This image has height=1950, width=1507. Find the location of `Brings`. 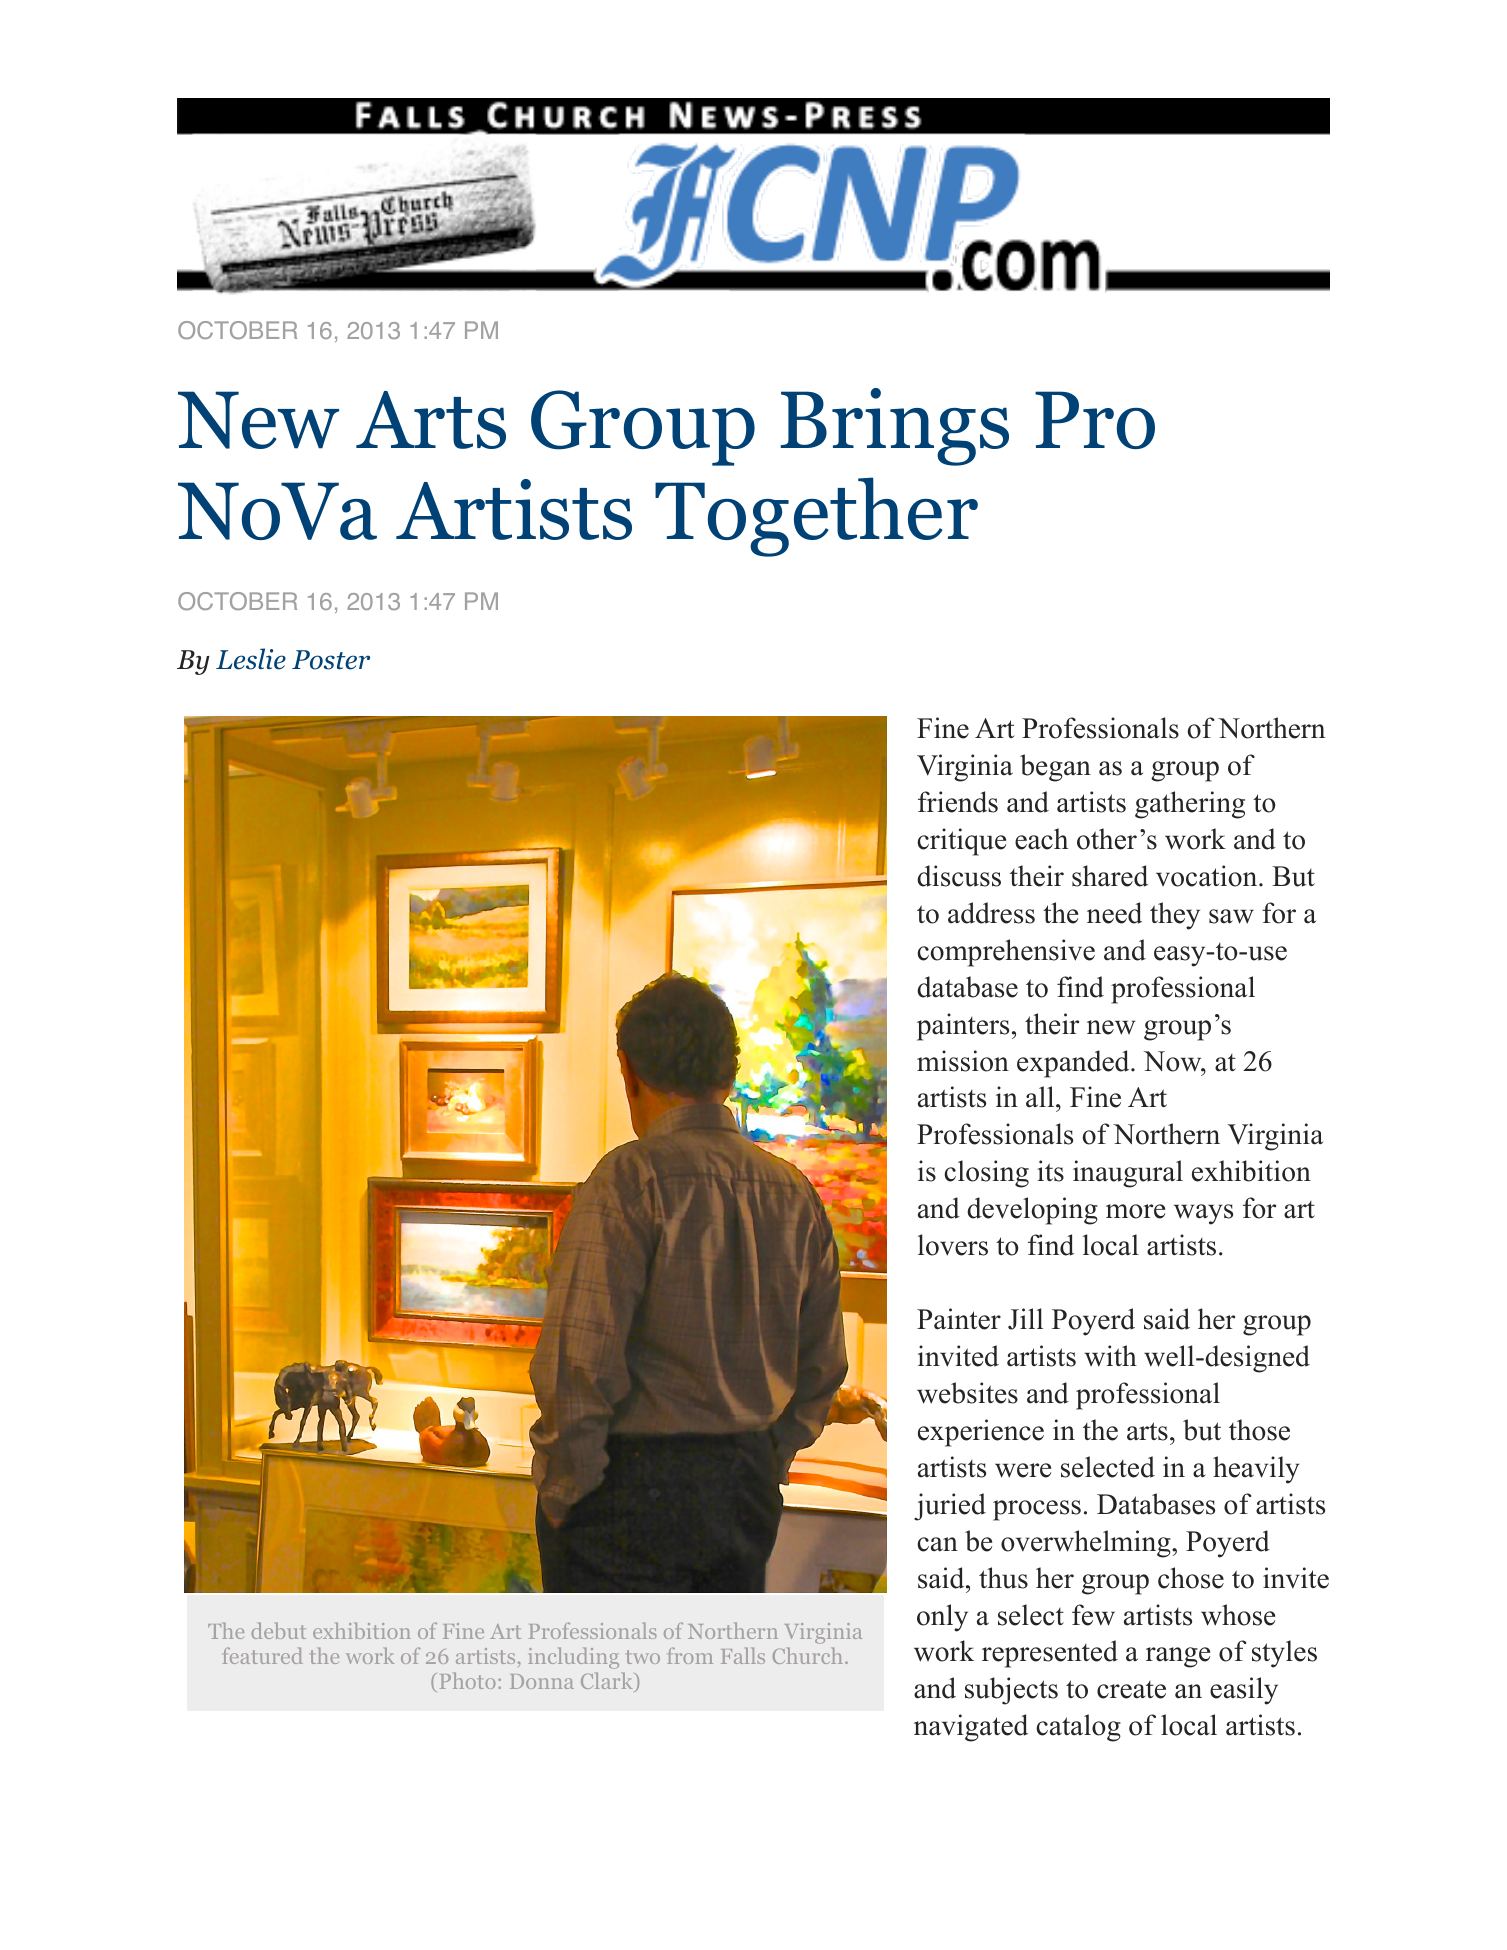

Brings is located at coordinates (895, 427).
